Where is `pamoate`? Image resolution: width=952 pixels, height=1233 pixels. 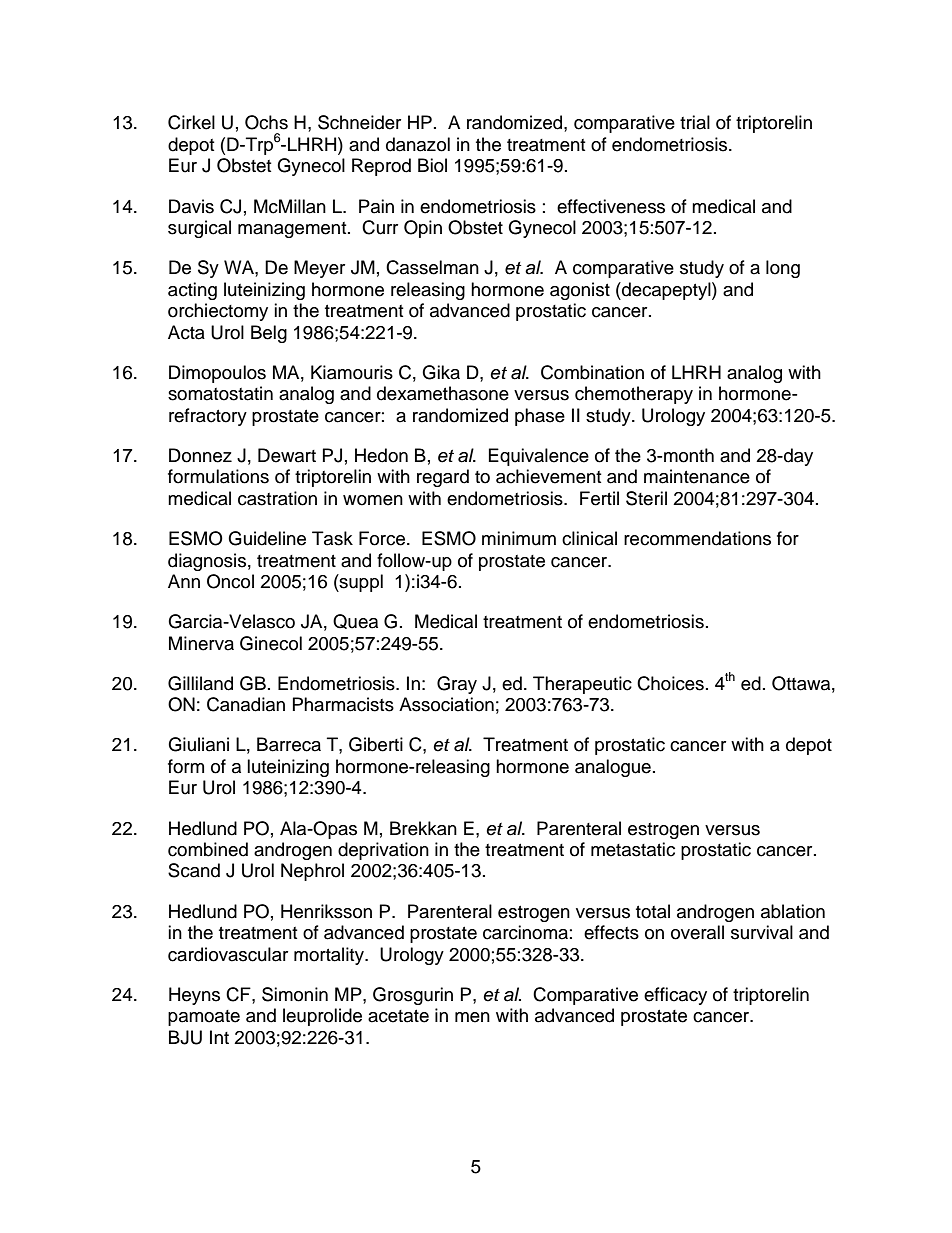
pamoate is located at coordinates (204, 1018).
